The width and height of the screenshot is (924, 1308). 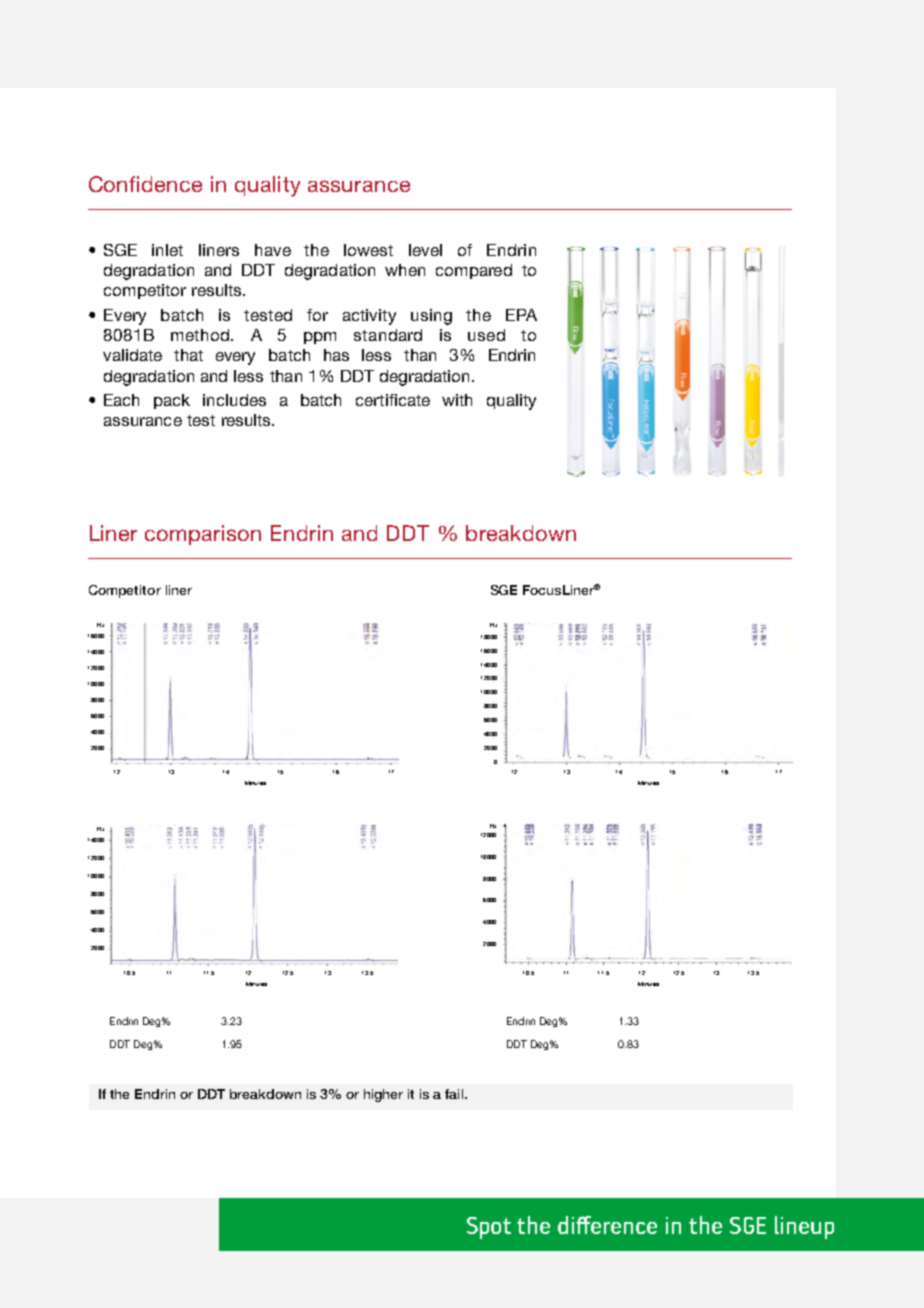 What do you see at coordinates (425, 250) in the screenshot?
I see `level` at bounding box center [425, 250].
